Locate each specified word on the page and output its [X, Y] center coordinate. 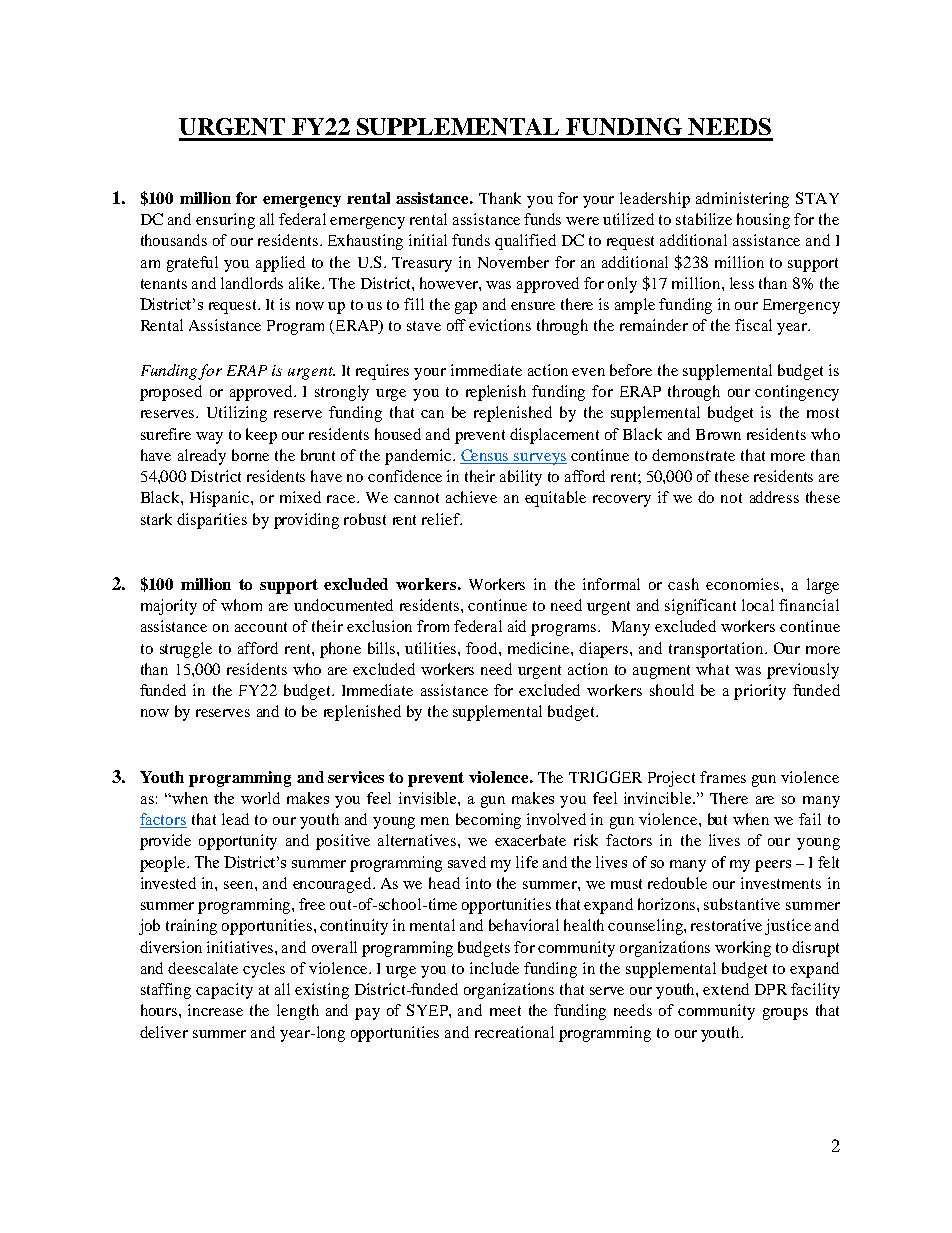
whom [241, 605]
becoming [488, 821]
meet [505, 1011]
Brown [718, 434]
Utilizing [237, 414]
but [717, 819]
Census [486, 456]
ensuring [225, 221]
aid [517, 626]
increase [215, 1010]
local [758, 605]
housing [763, 221]
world [260, 798]
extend [726, 989]
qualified [525, 242]
